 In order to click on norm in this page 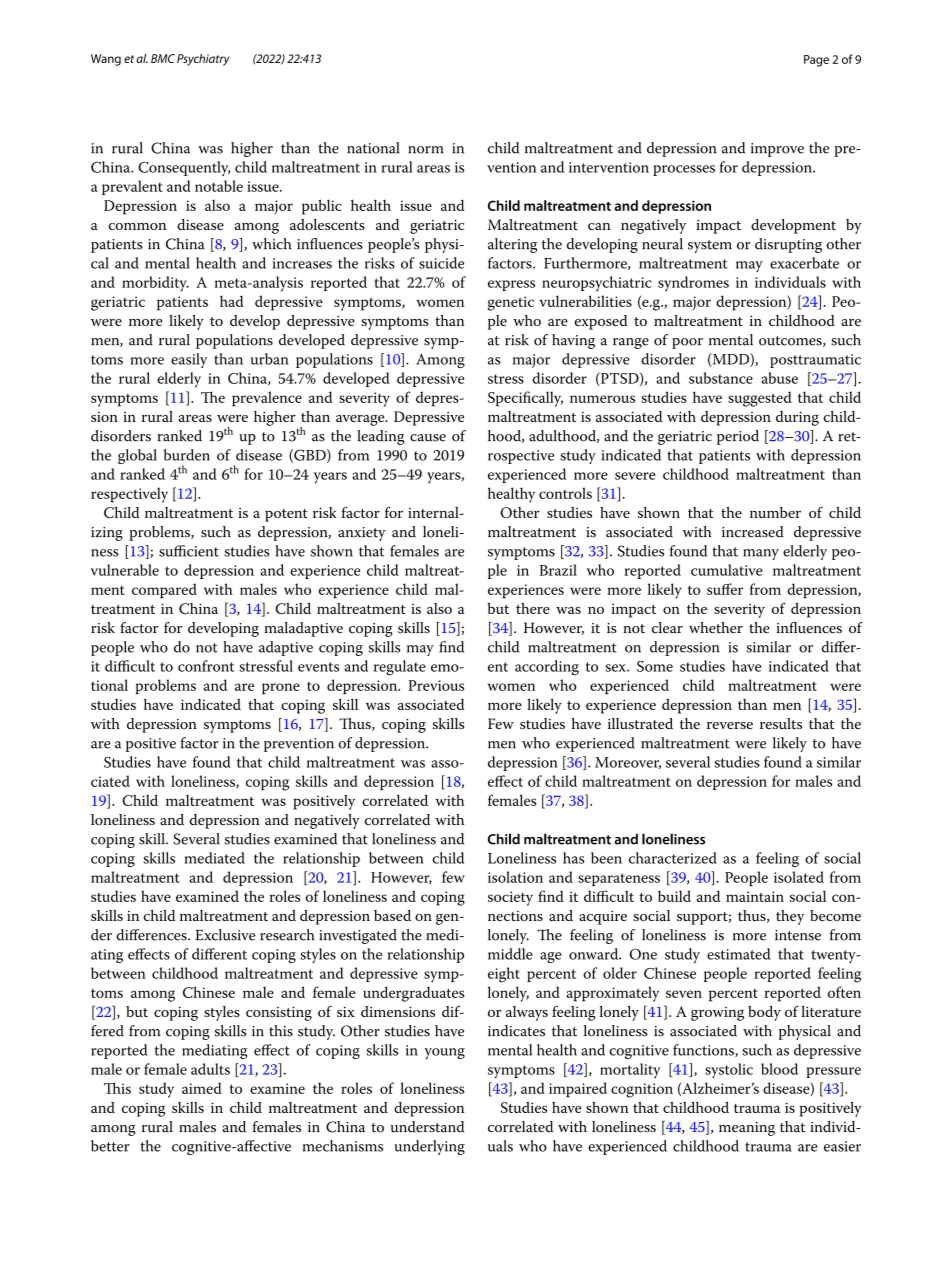, I will do `click(426, 150)`.
